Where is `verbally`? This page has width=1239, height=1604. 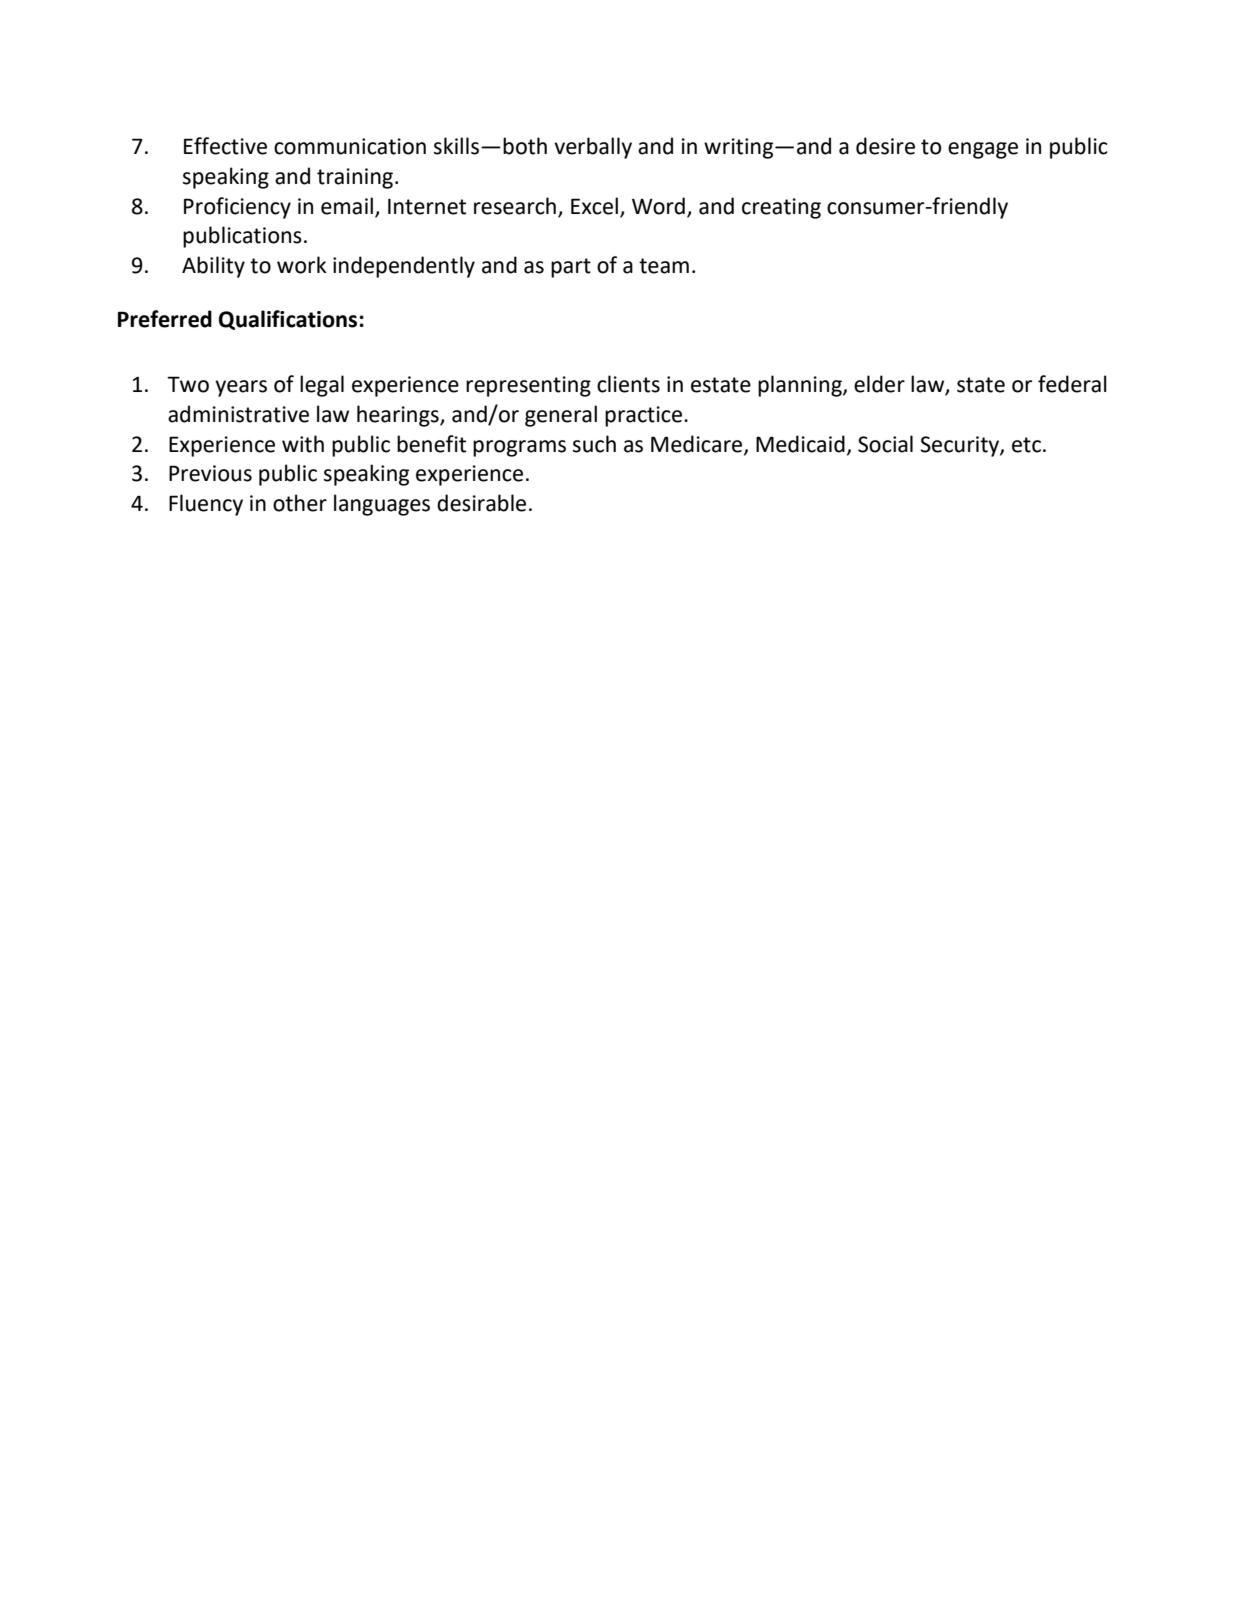
verbally is located at coordinates (593, 148).
